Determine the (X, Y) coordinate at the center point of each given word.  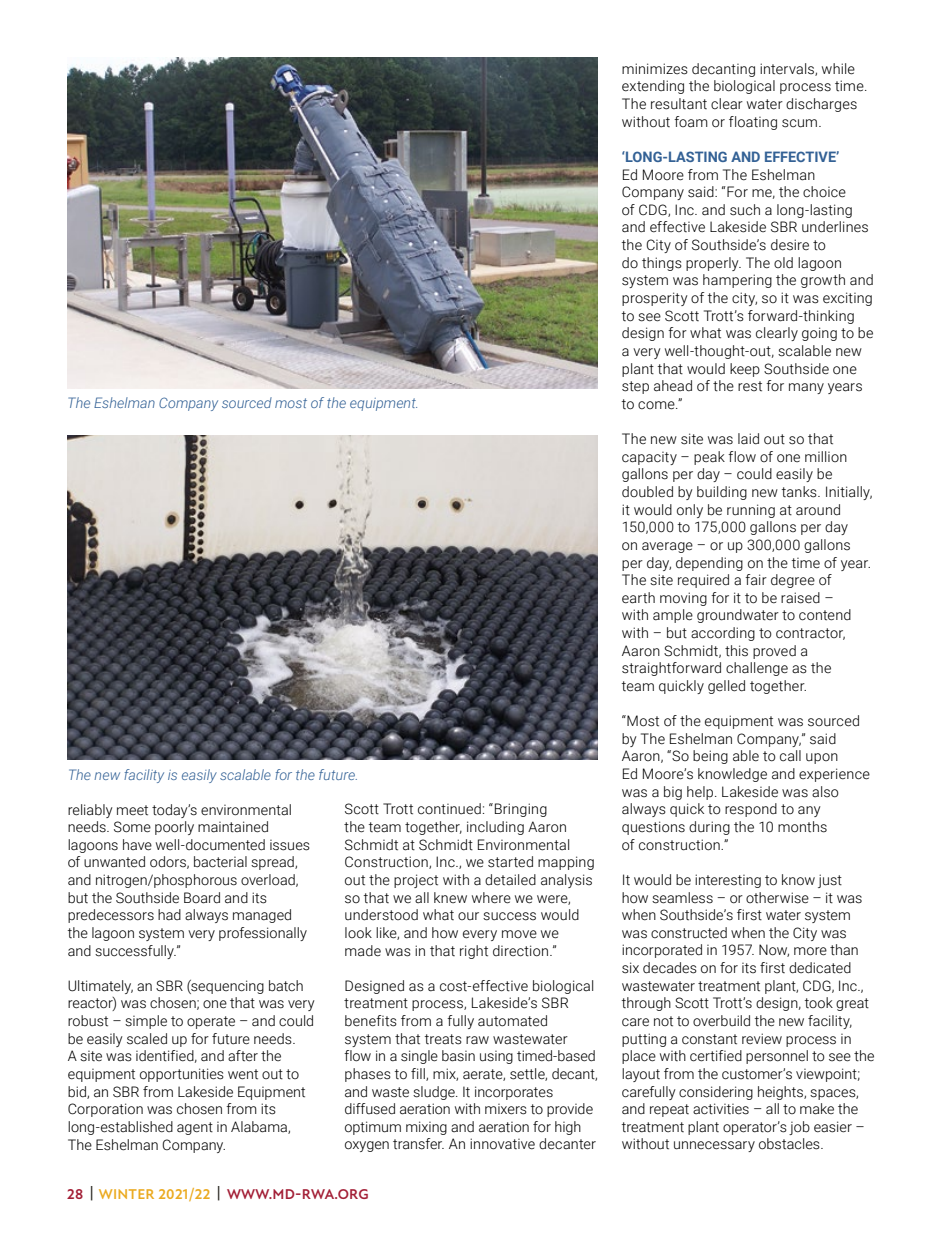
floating (753, 123)
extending (653, 87)
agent (195, 1128)
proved (774, 652)
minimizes (655, 69)
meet (132, 810)
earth (638, 598)
